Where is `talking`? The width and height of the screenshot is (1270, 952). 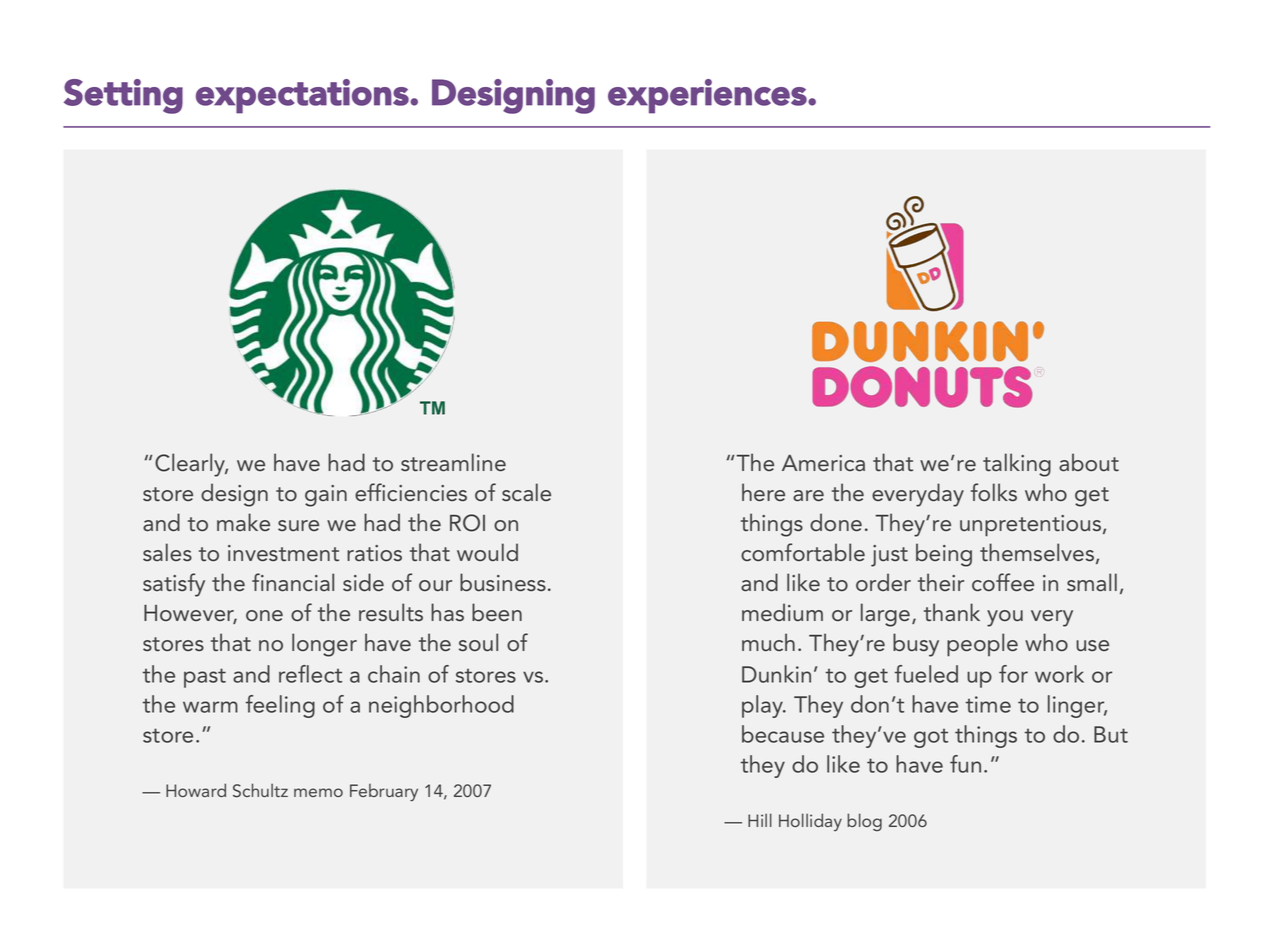 talking is located at coordinates (1017, 465).
